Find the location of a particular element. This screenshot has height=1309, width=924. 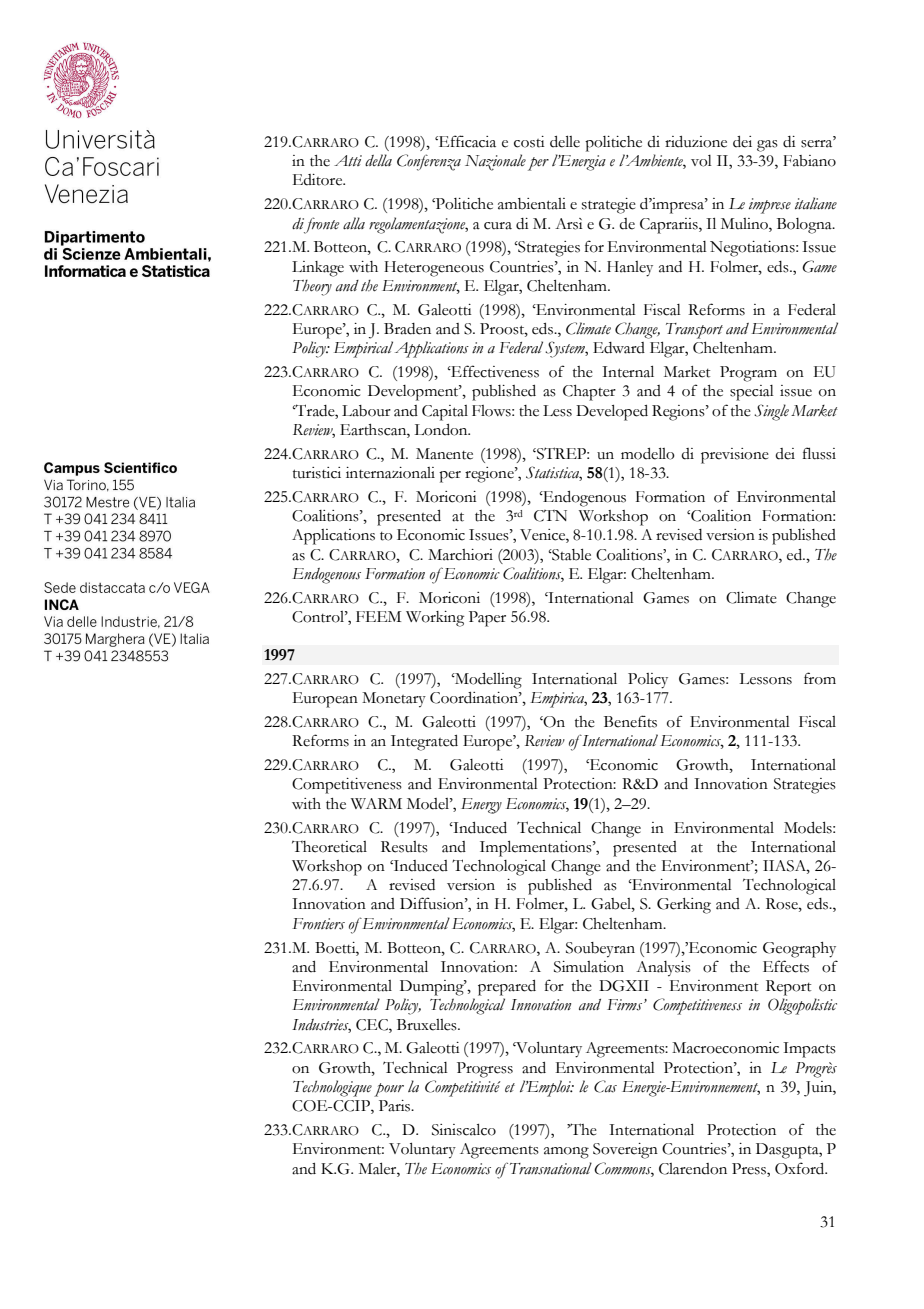

della is located at coordinates (378, 160).
